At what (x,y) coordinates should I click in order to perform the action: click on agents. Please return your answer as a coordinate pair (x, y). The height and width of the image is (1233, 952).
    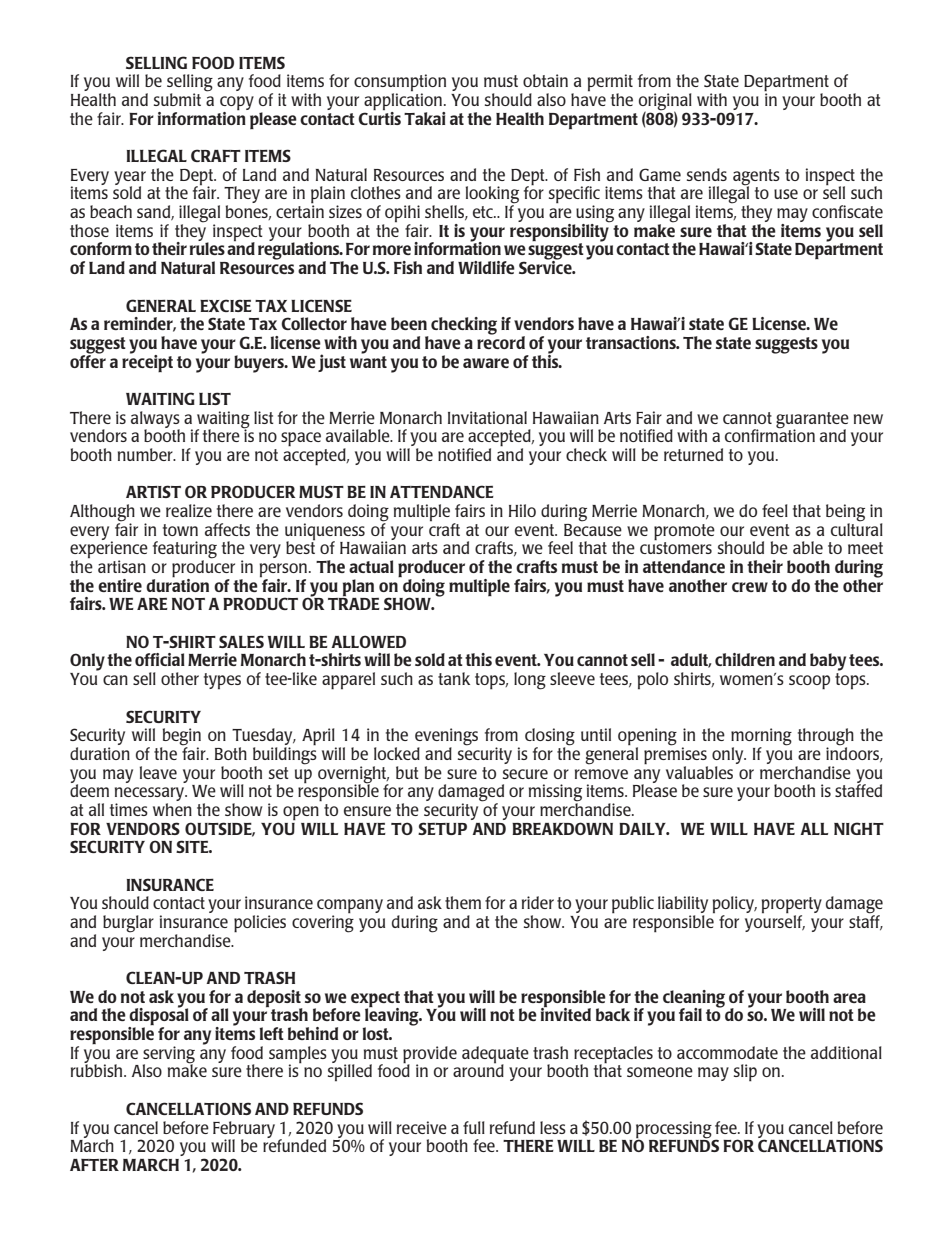
    Looking at the image, I should click on (756, 178).
